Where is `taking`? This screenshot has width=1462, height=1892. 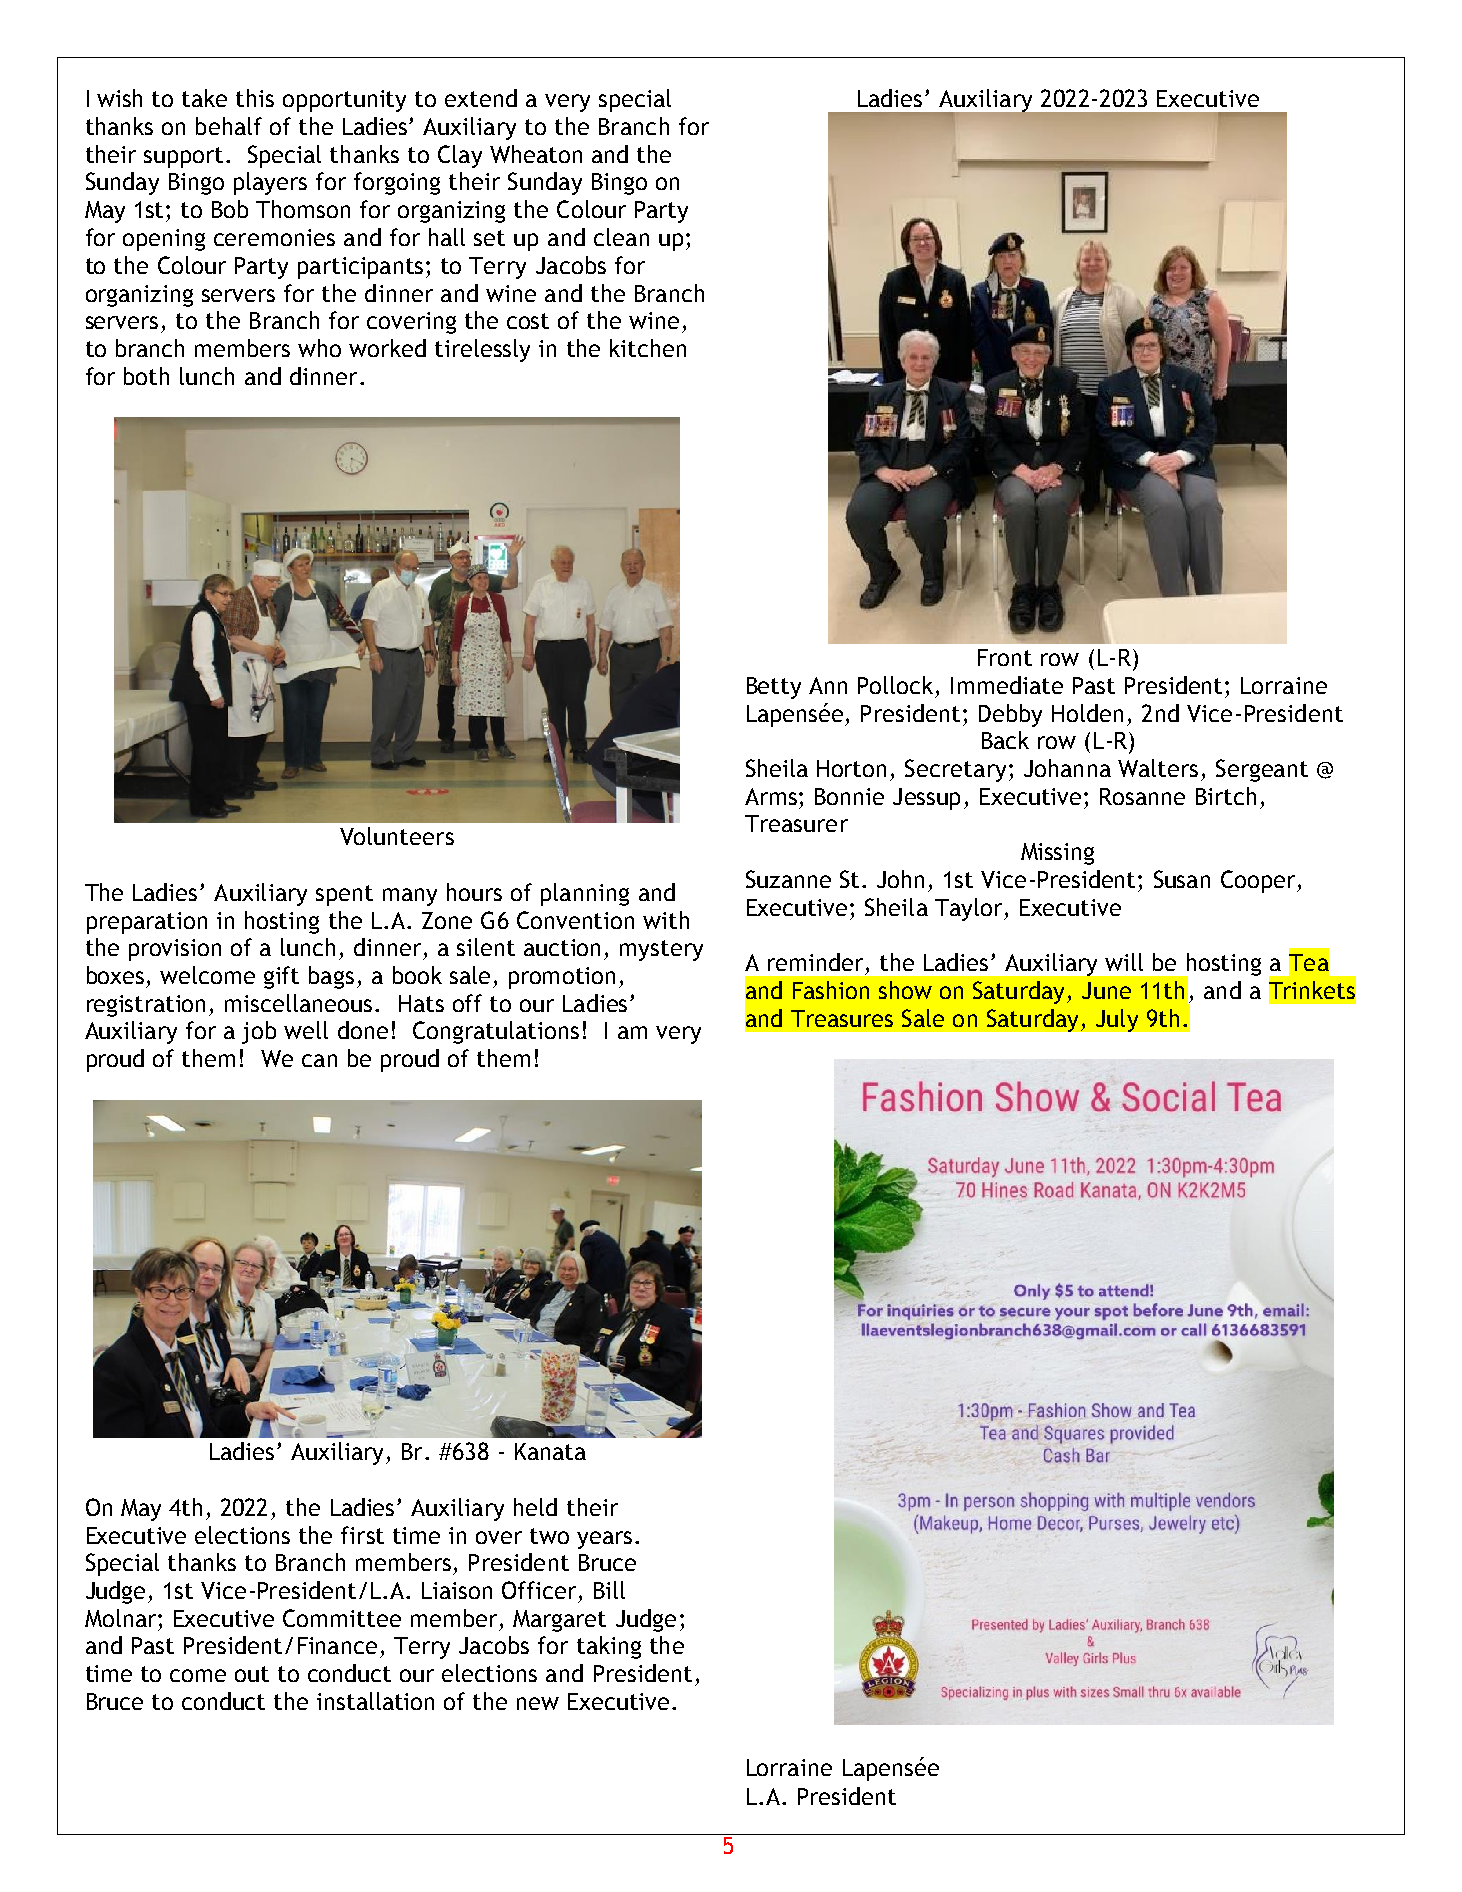 taking is located at coordinates (609, 1647).
